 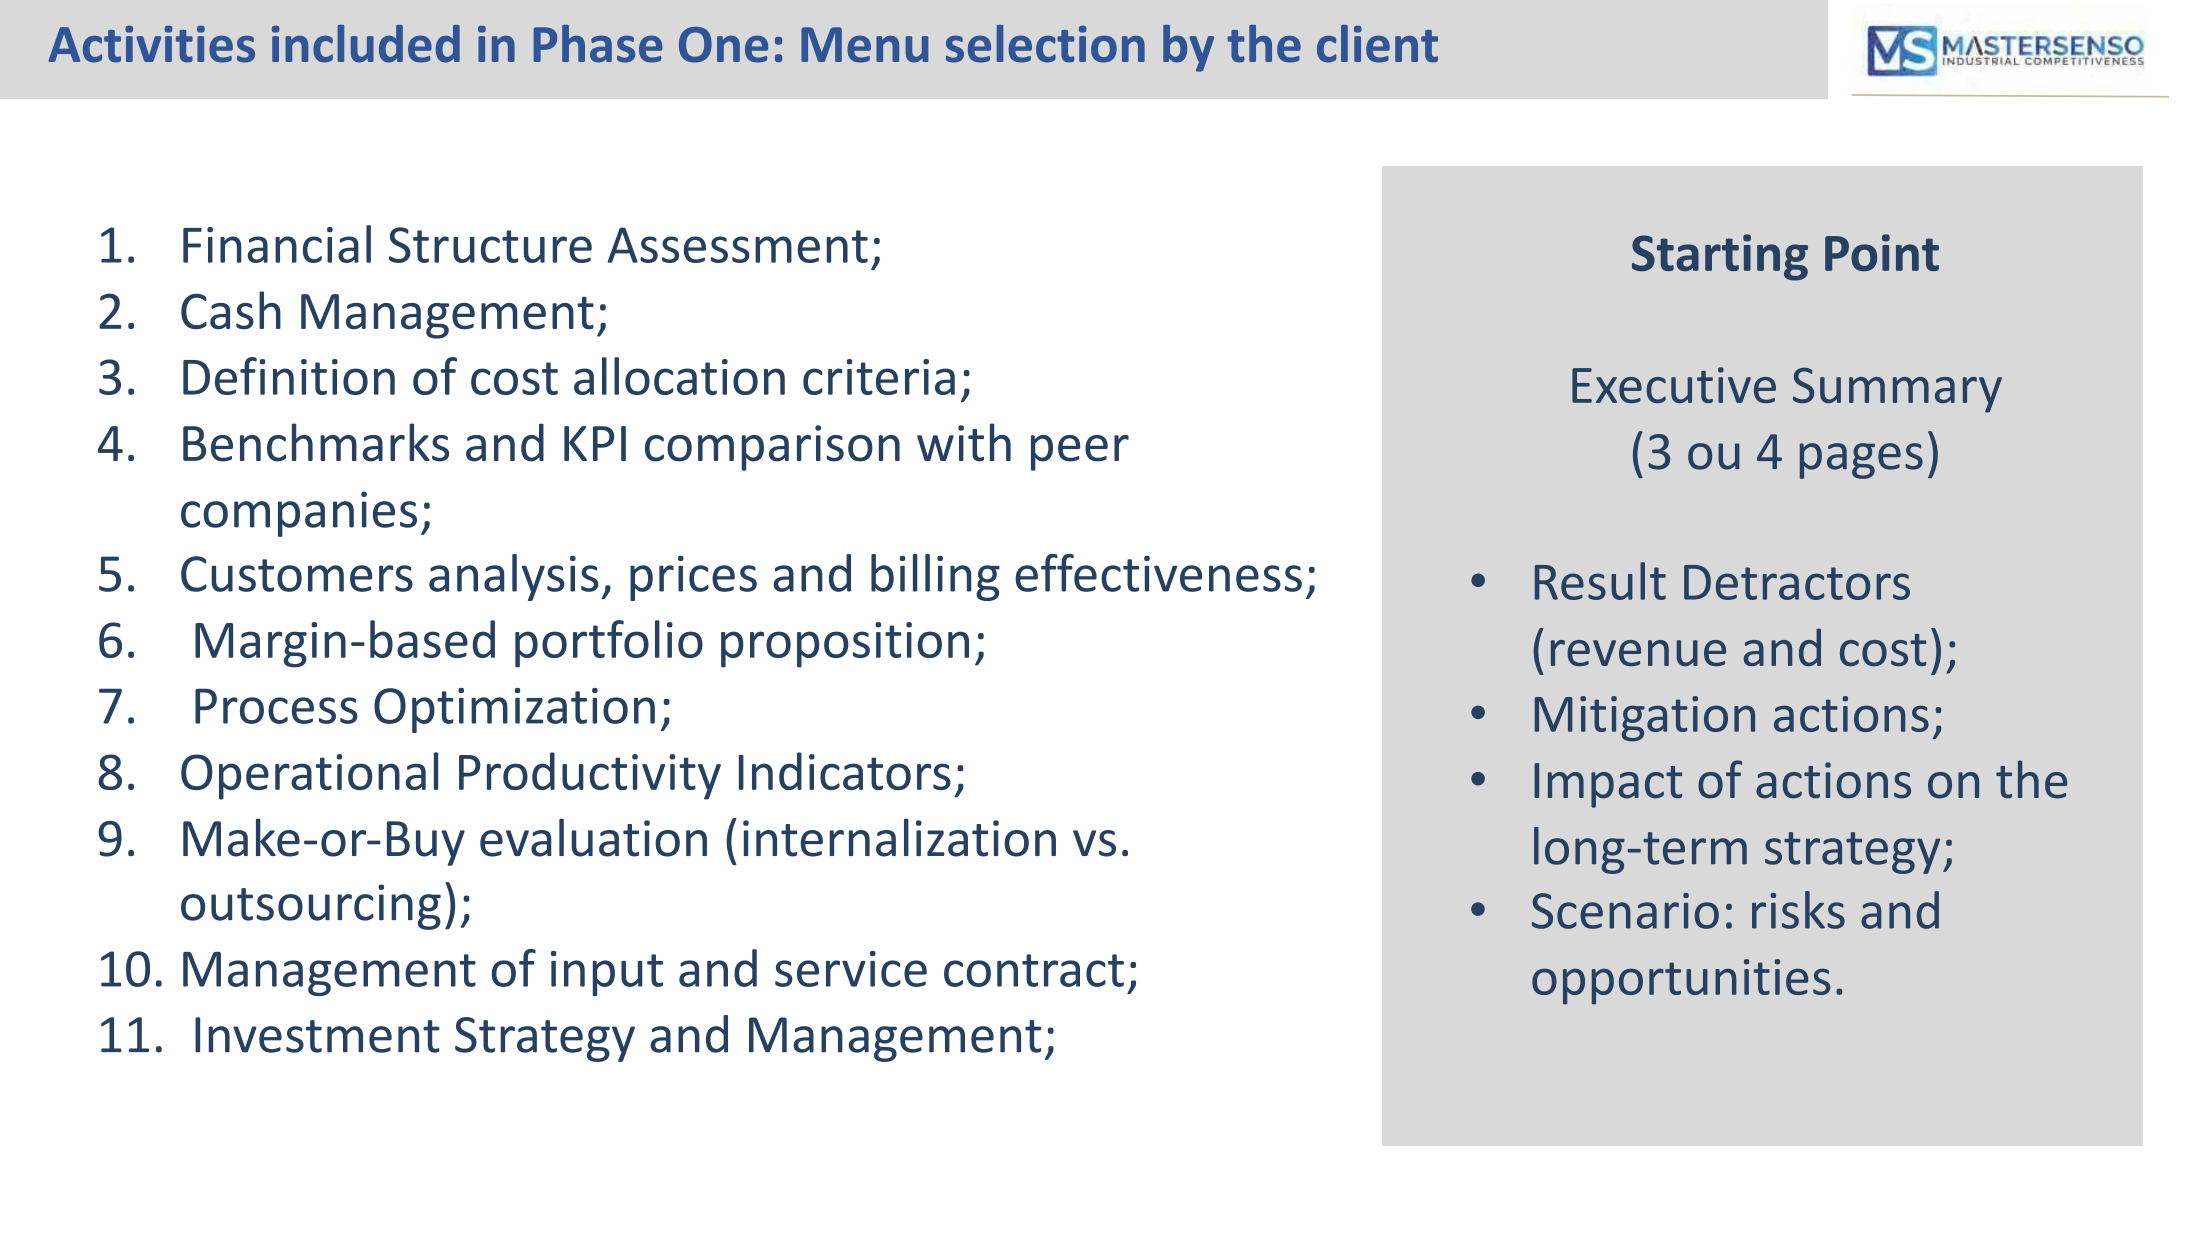 I want to click on Starting, so click(x=1720, y=257).
